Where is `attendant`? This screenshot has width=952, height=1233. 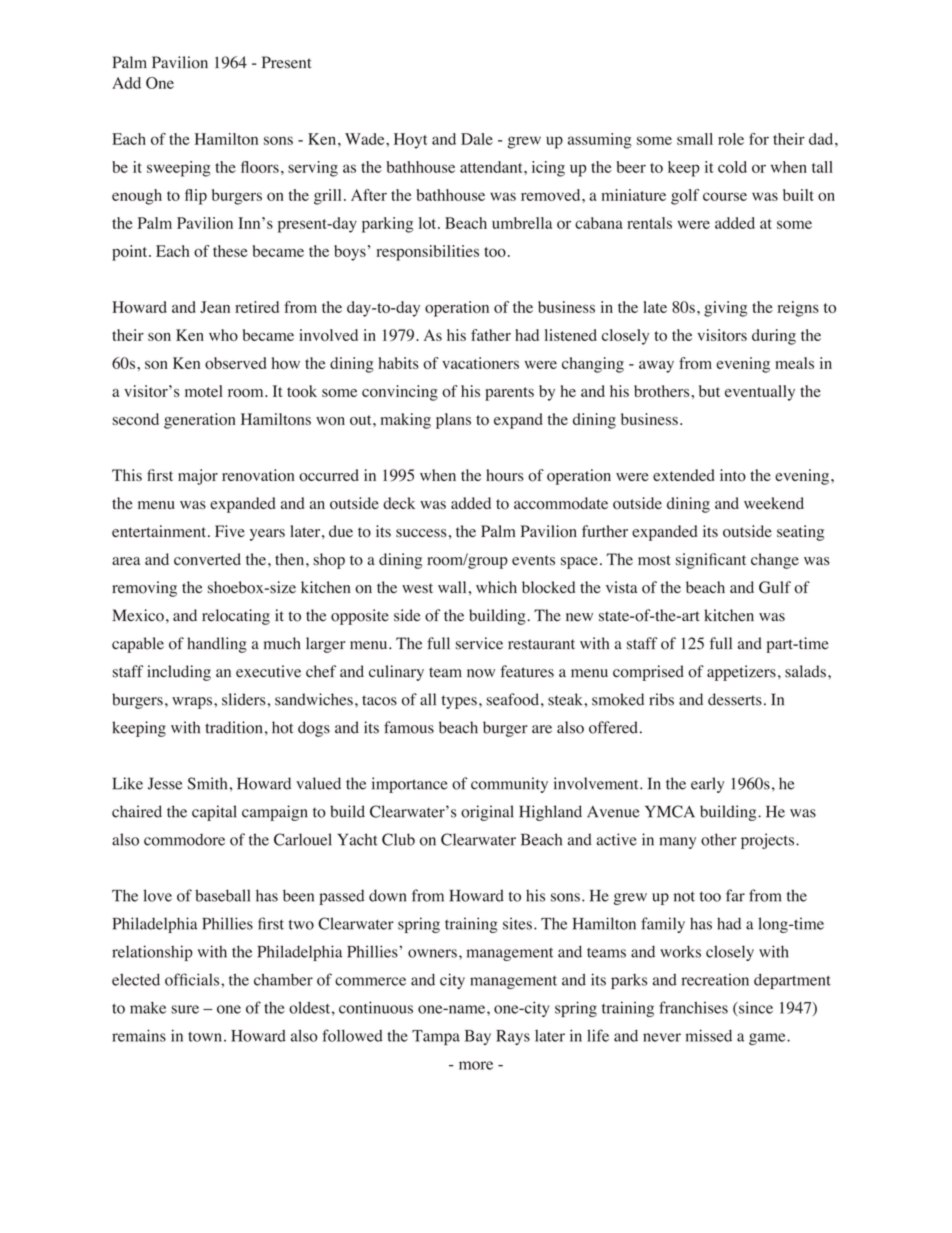 attendant is located at coordinates (492, 167).
